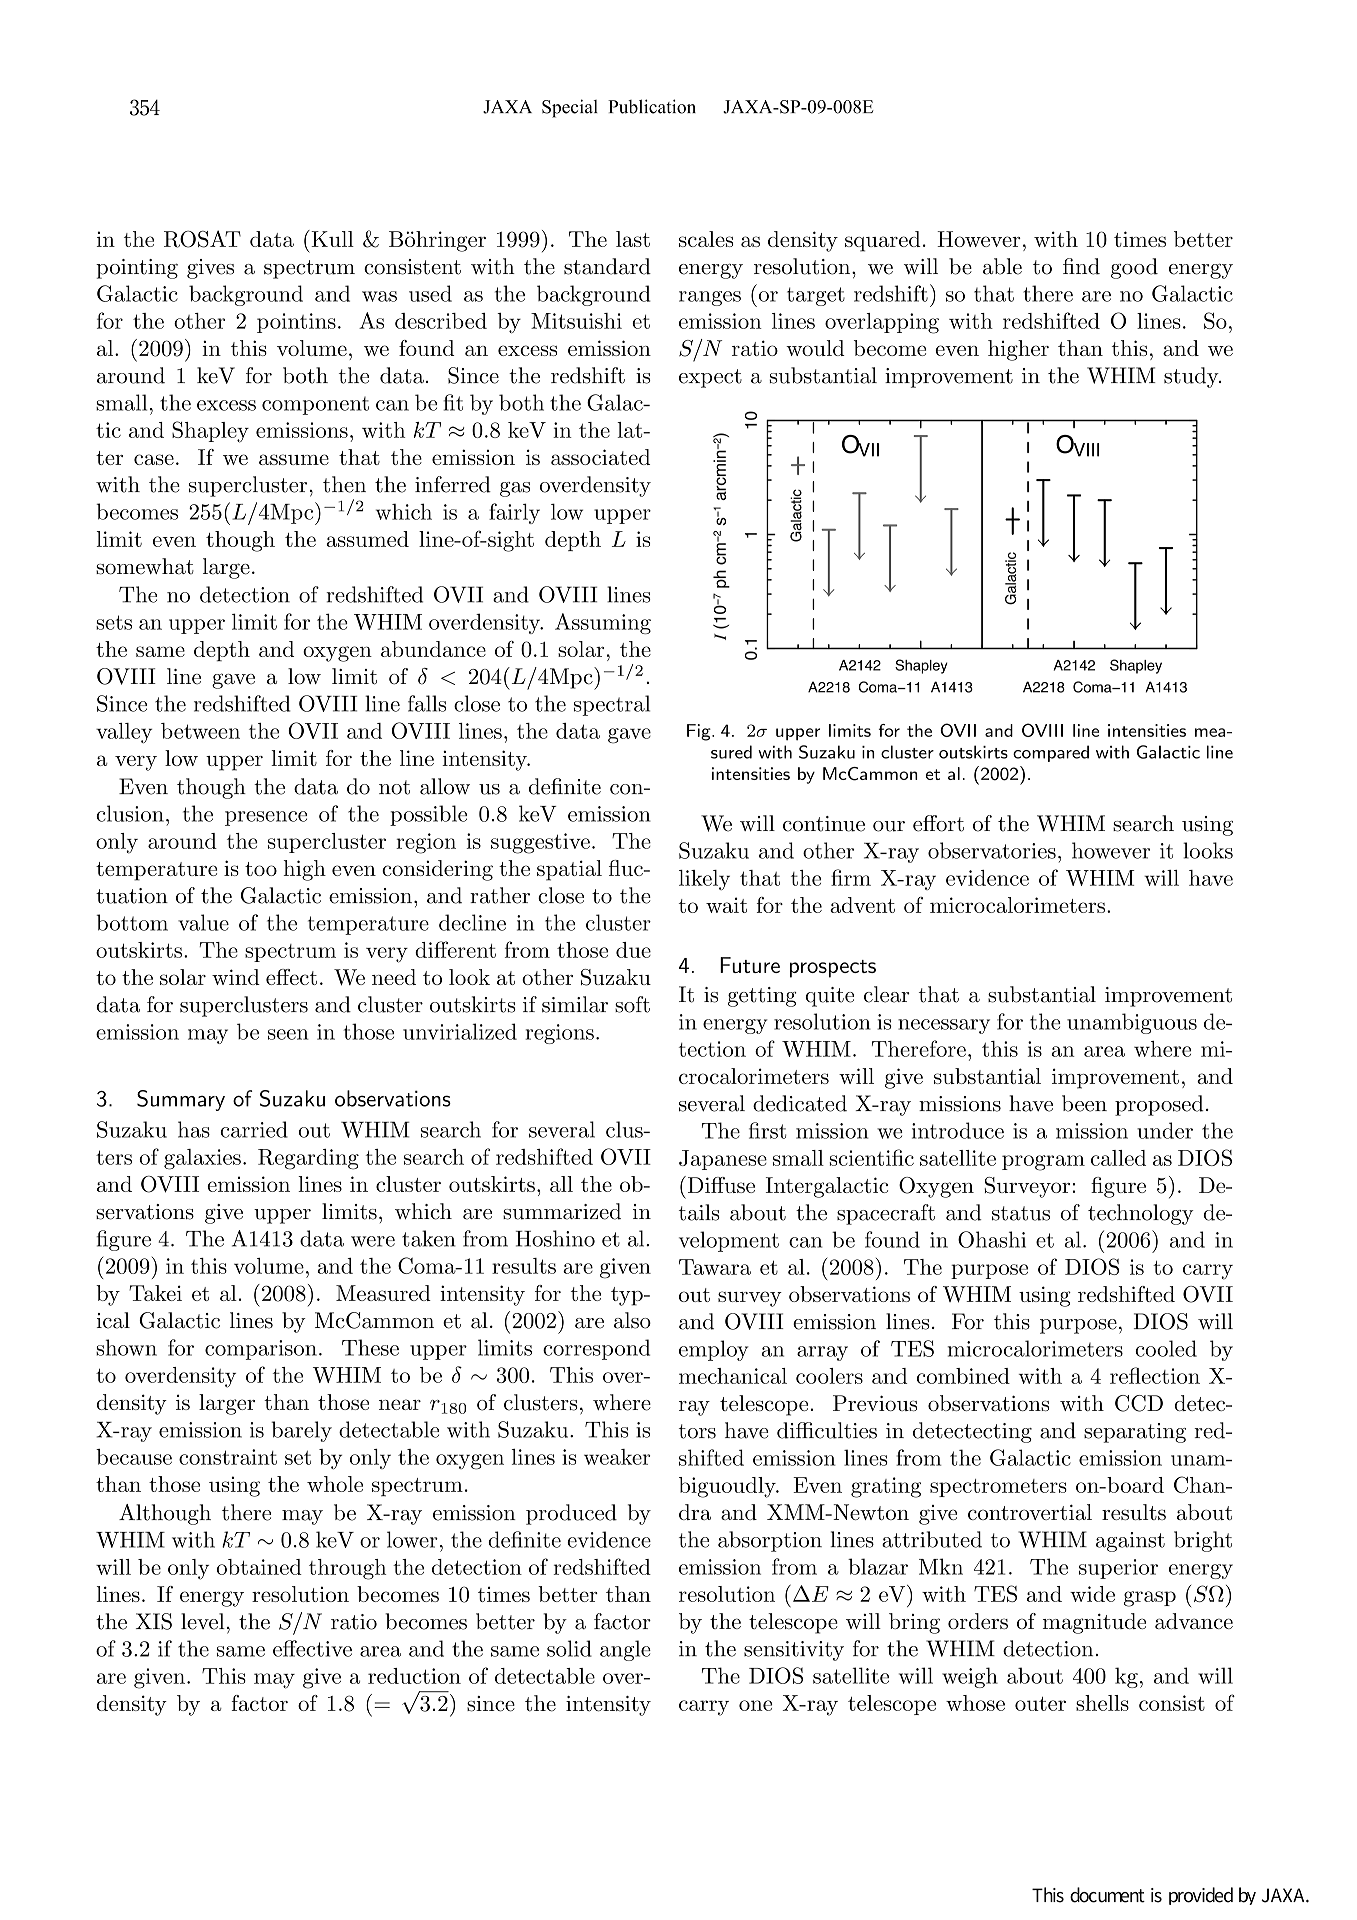  What do you see at coordinates (414, 1676) in the screenshot?
I see `reduction` at bounding box center [414, 1676].
